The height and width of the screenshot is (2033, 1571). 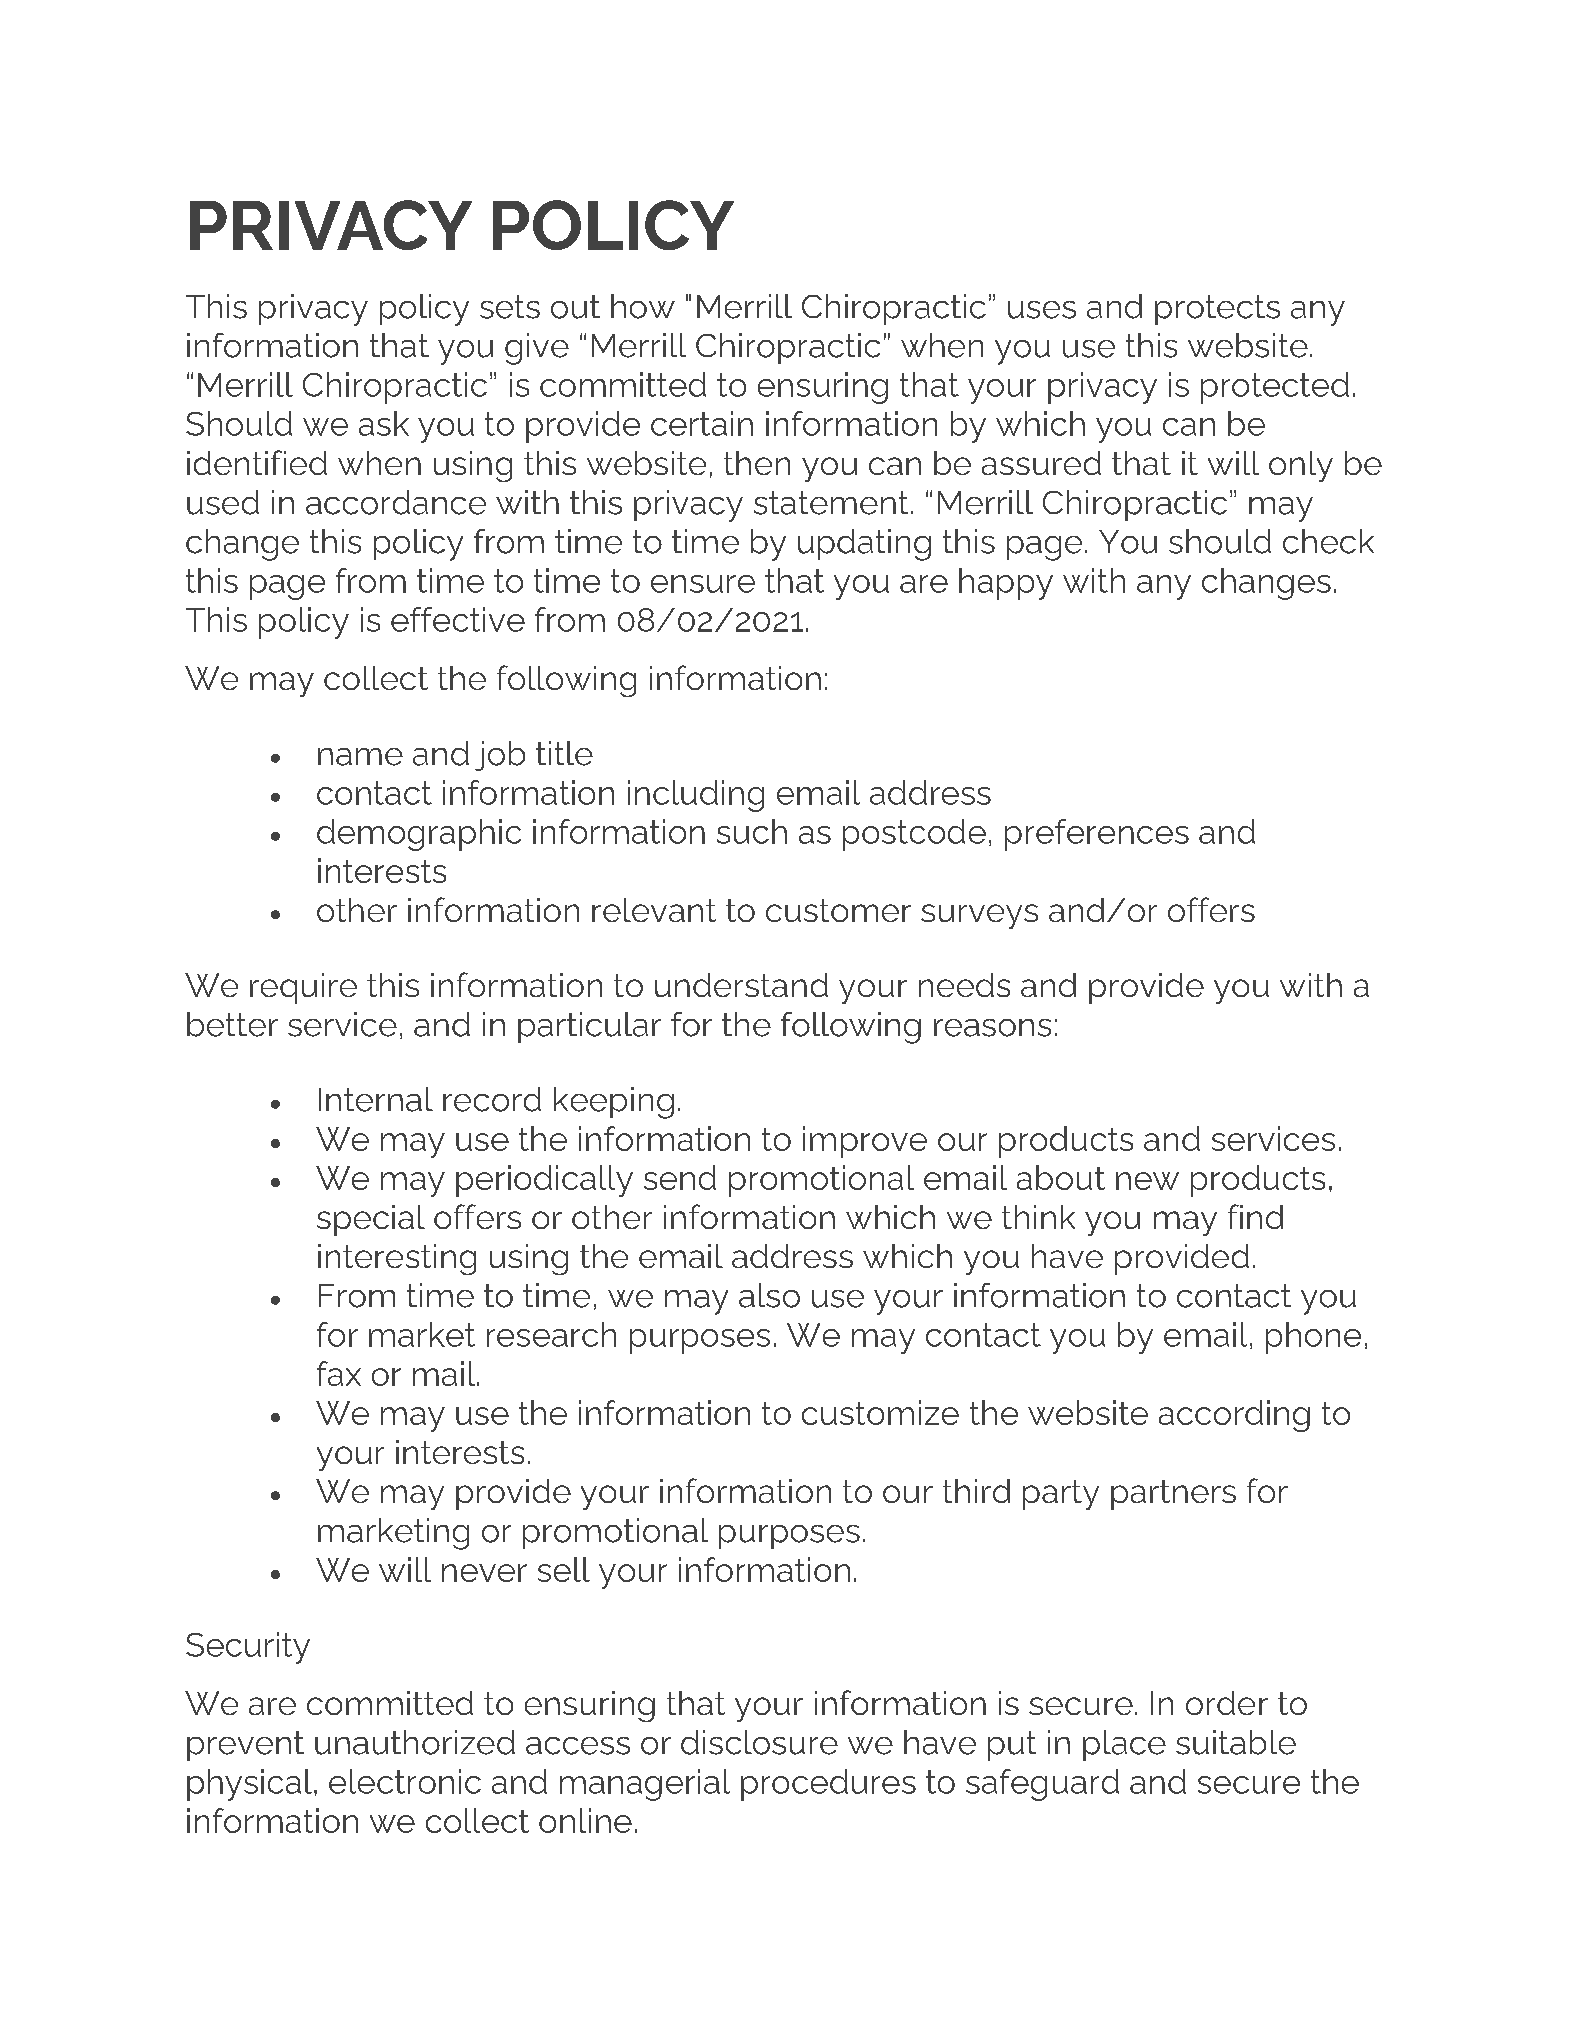 I want to click on protects, so click(x=1217, y=310).
